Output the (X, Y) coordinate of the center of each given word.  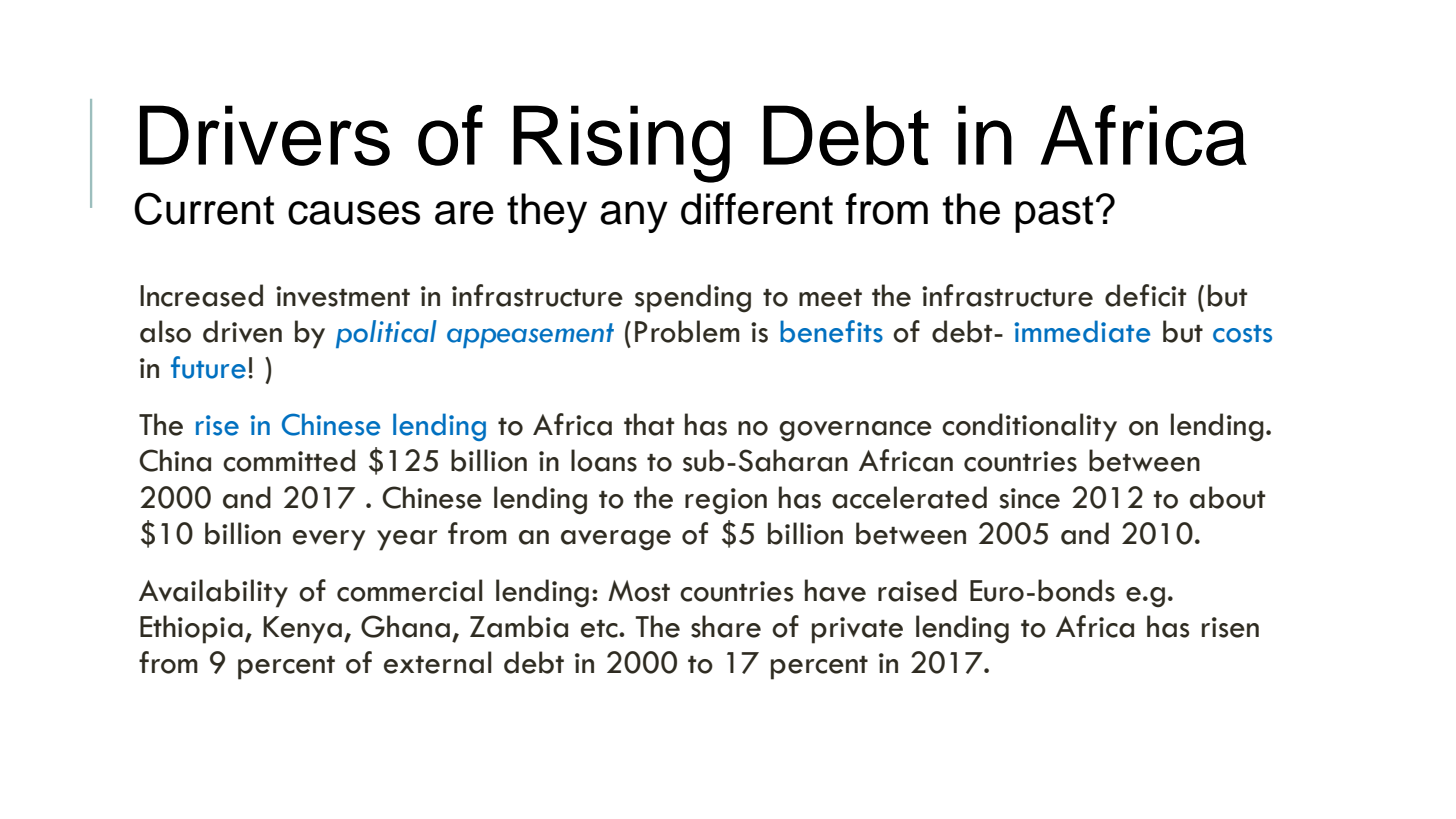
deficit (1145, 295)
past (1054, 214)
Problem (687, 331)
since (1030, 498)
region (726, 501)
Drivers (265, 135)
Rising (621, 144)
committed (289, 460)
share (726, 626)
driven (242, 331)
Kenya (302, 630)
